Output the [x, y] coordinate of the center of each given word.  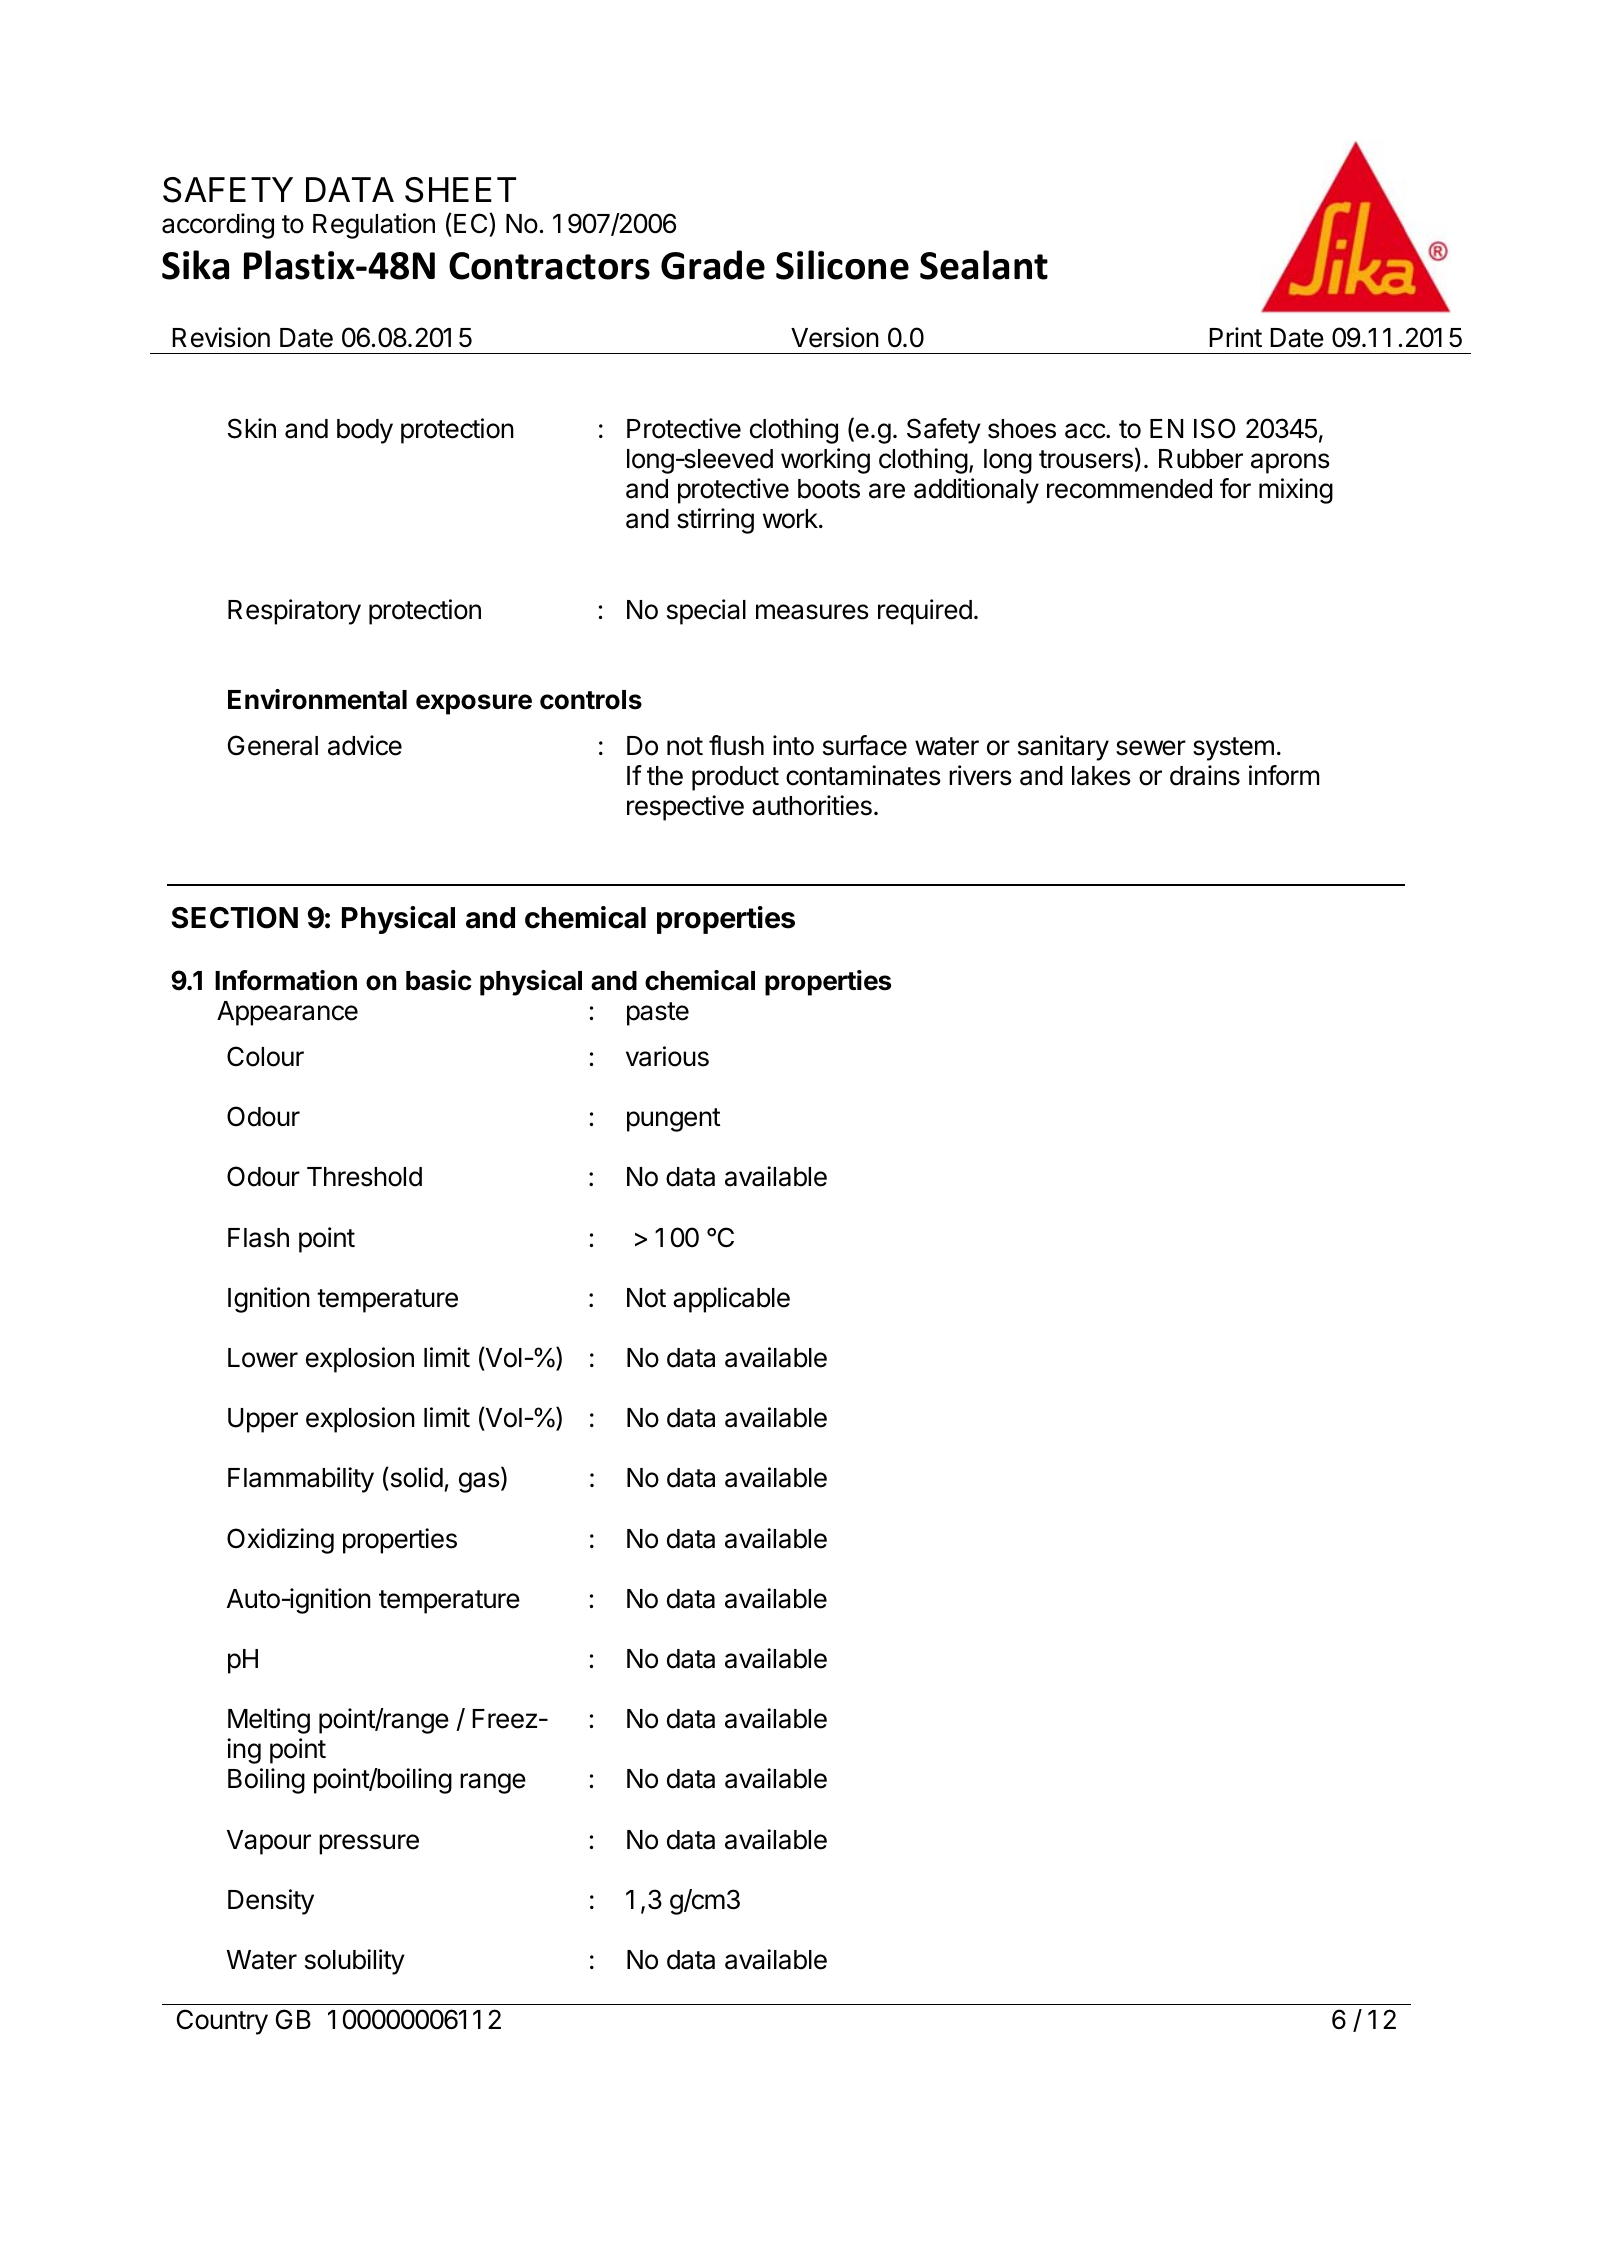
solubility [355, 1962]
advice [365, 745]
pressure [369, 1844]
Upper [263, 1420]
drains [1205, 775]
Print [1235, 337]
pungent [673, 1120]
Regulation [374, 226]
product [735, 778]
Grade [713, 265]
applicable [731, 1300]
